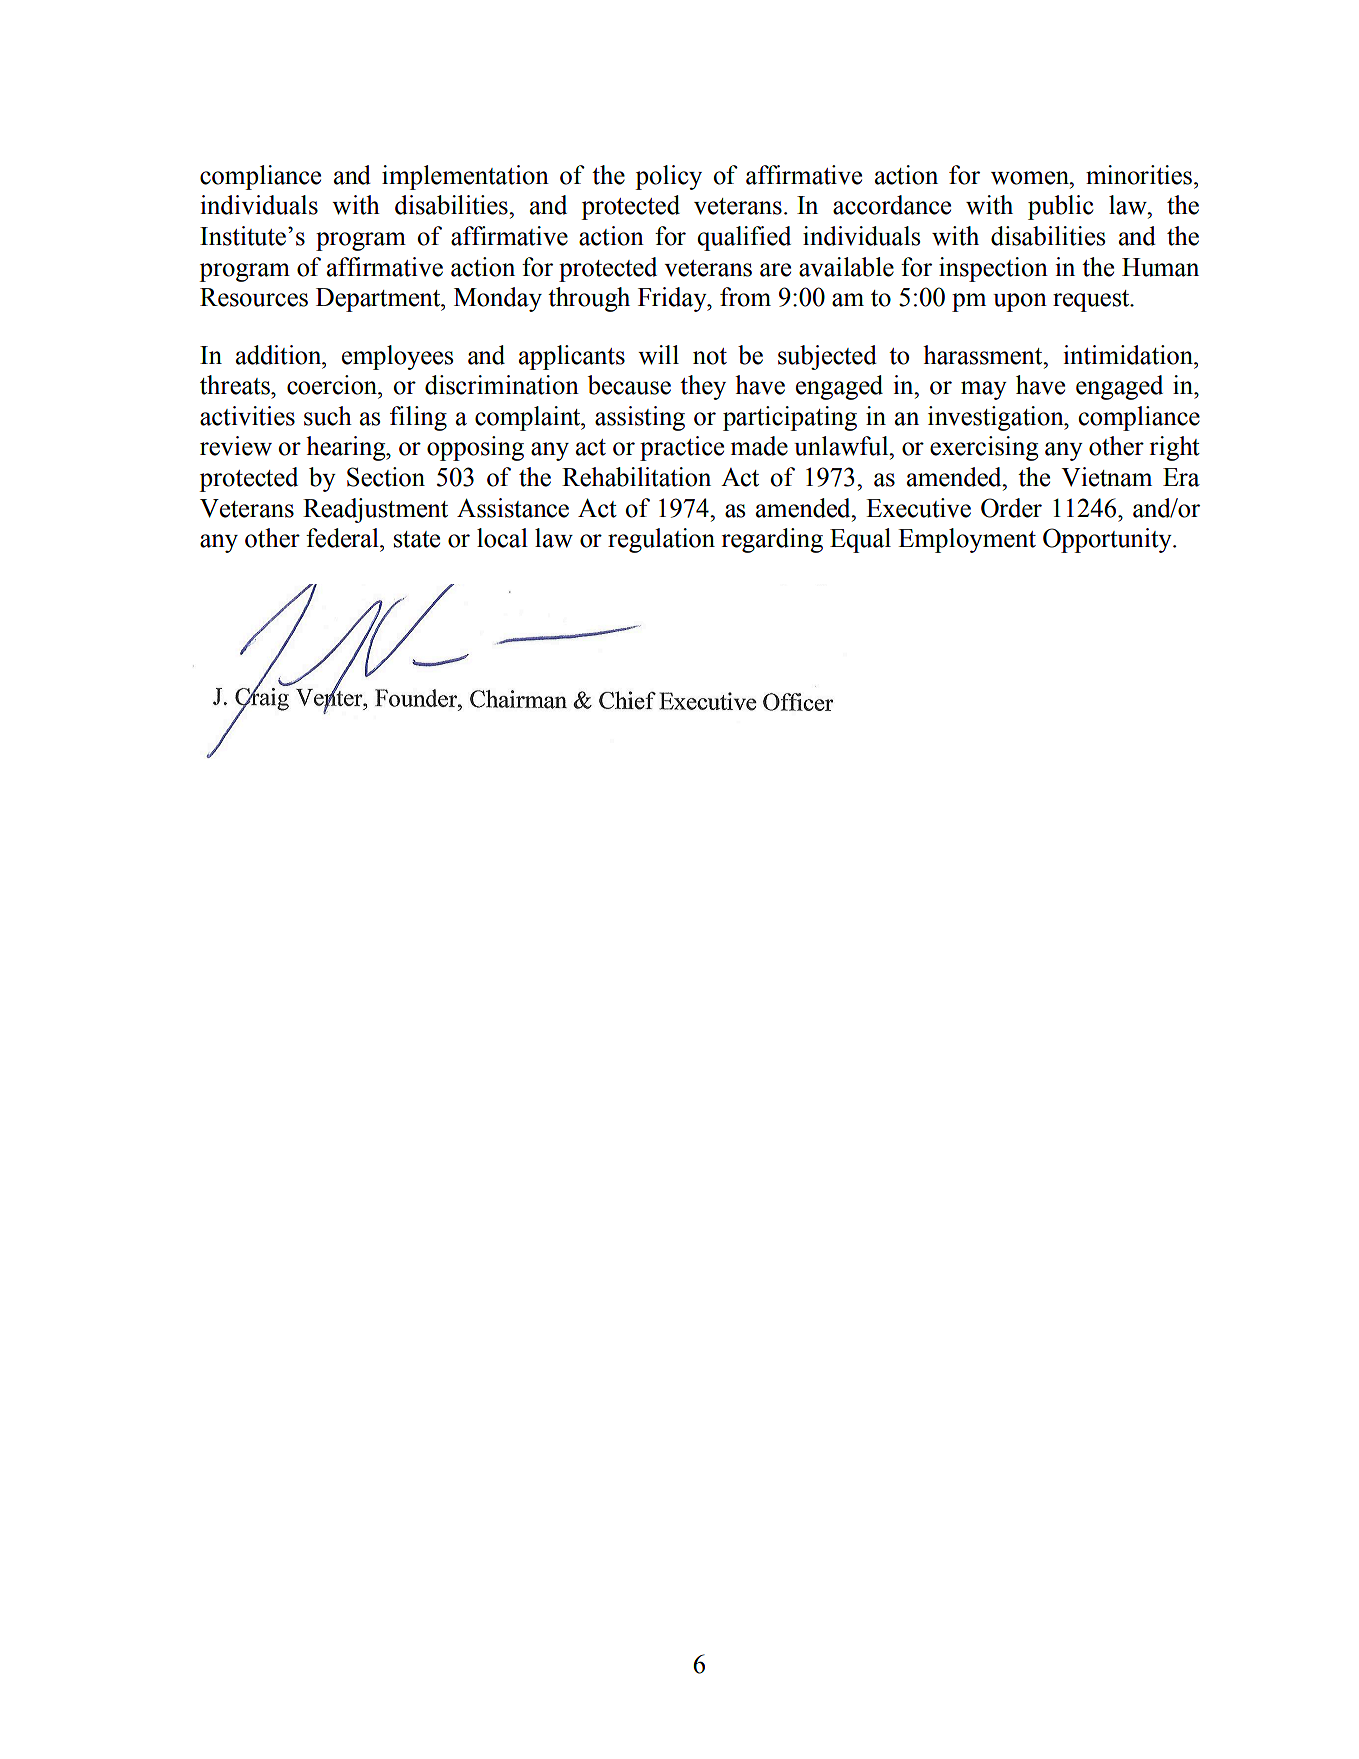 Image resolution: width=1359 pixels, height=1759 pixels. I want to click on minorities, so click(1139, 175).
